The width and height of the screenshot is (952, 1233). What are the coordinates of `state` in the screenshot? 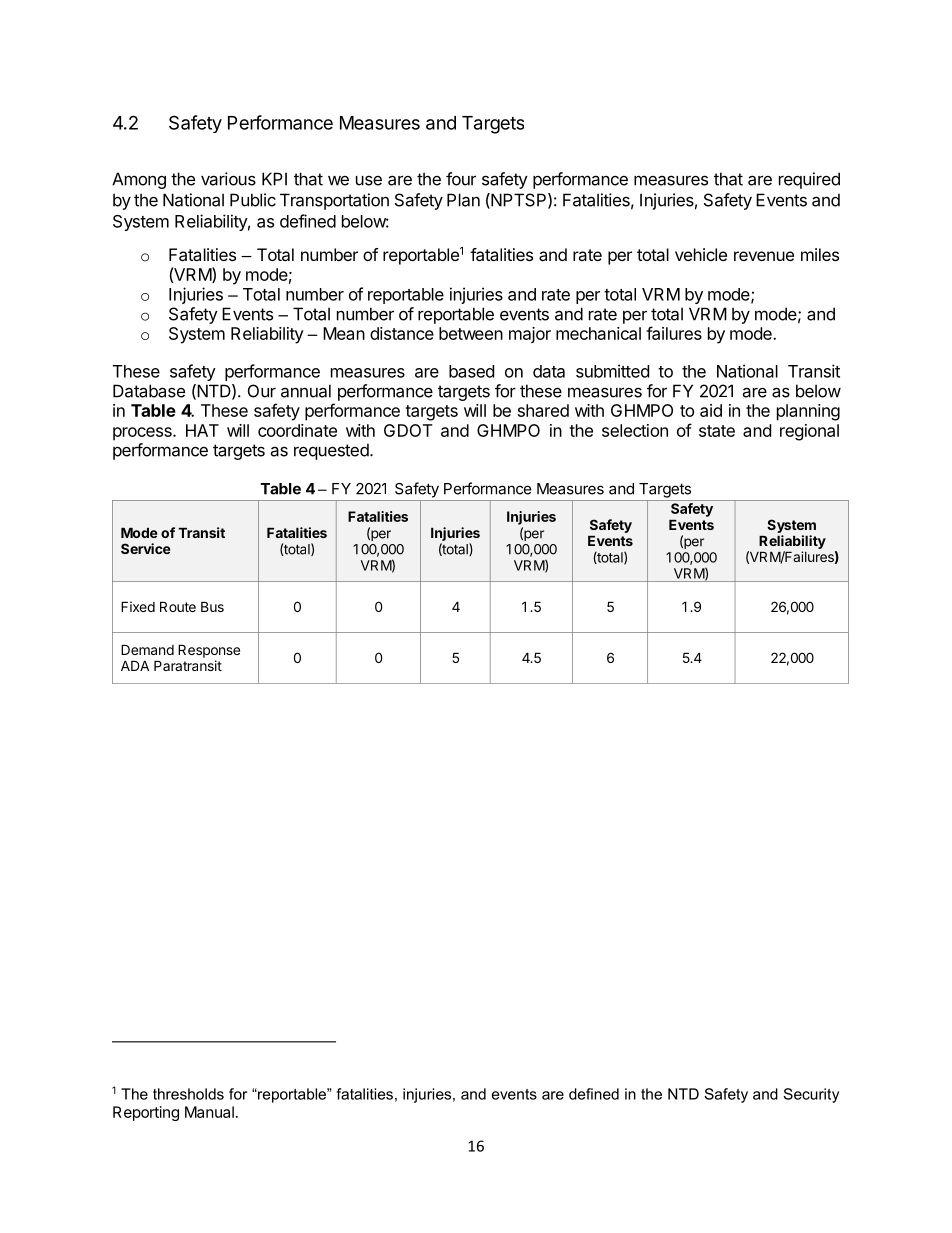 It's located at (717, 431).
